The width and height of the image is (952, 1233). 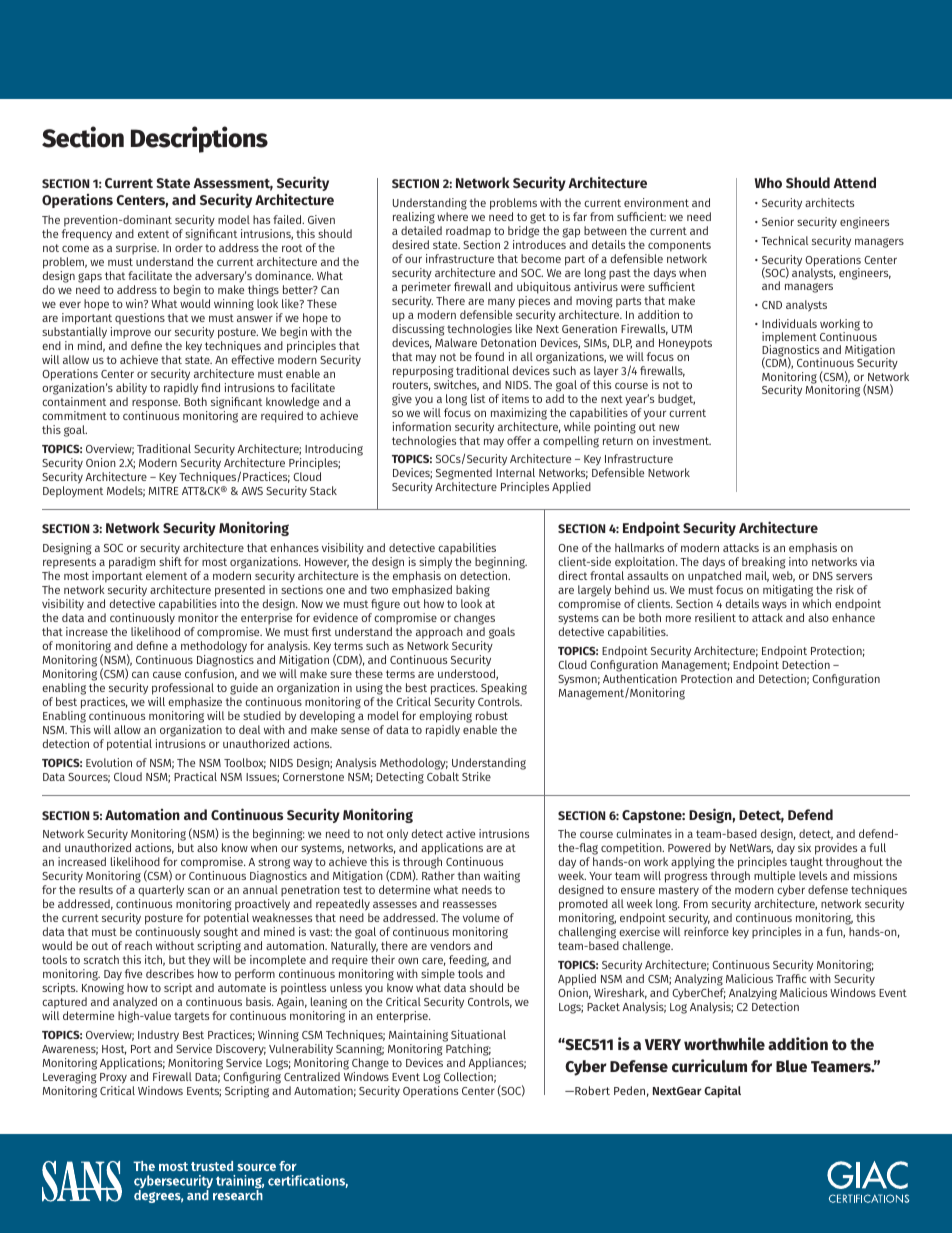 What do you see at coordinates (158, 1036) in the image?
I see `Industry` at bounding box center [158, 1036].
